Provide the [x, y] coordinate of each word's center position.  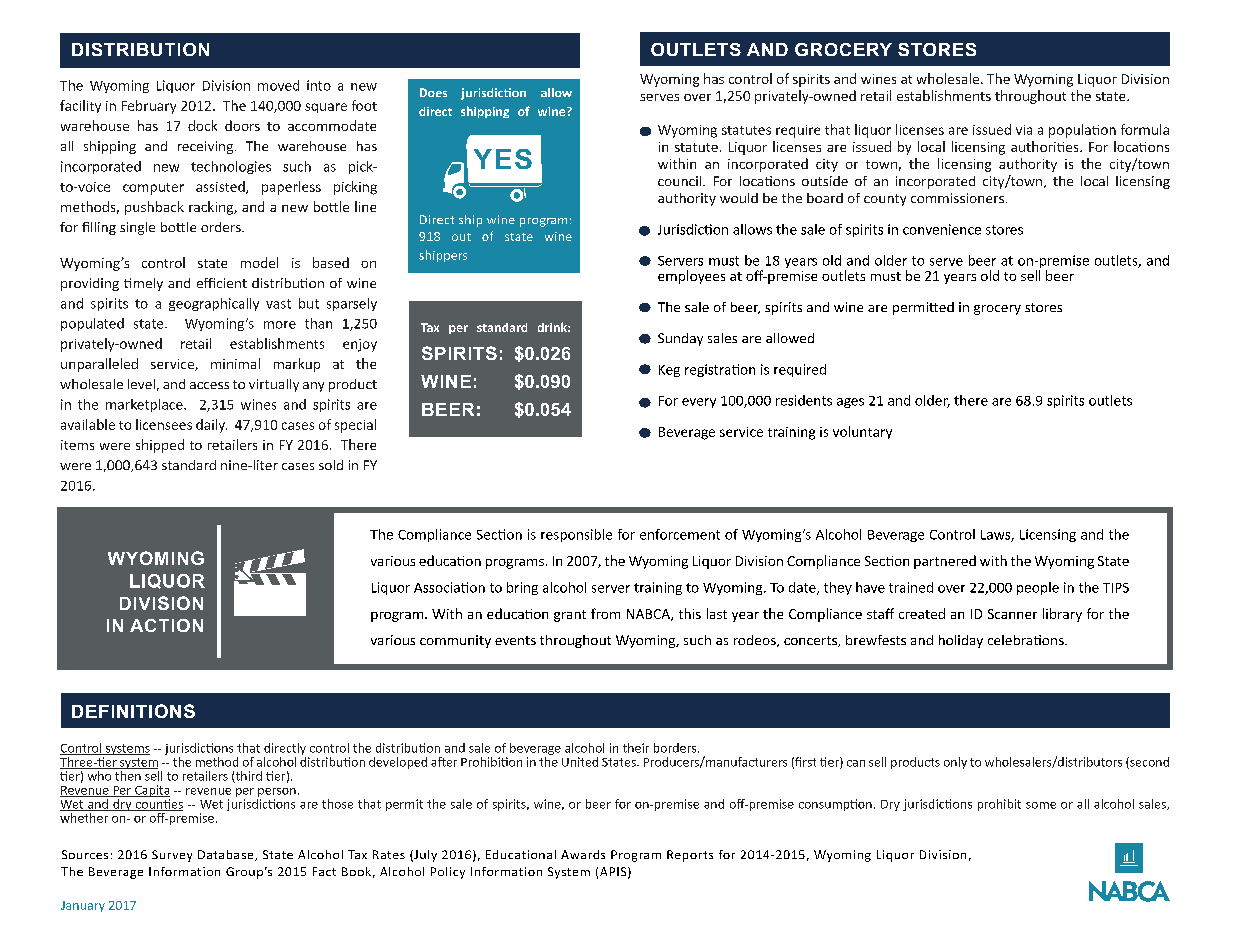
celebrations [1027, 640]
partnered [945, 562]
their [636, 748]
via [1024, 130]
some [1041, 805]
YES [503, 159]
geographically [214, 304]
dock [202, 125]
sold [331, 465]
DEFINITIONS [133, 711]
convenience [942, 229]
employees [691, 277]
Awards [583, 854]
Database [227, 855]
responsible [576, 535]
